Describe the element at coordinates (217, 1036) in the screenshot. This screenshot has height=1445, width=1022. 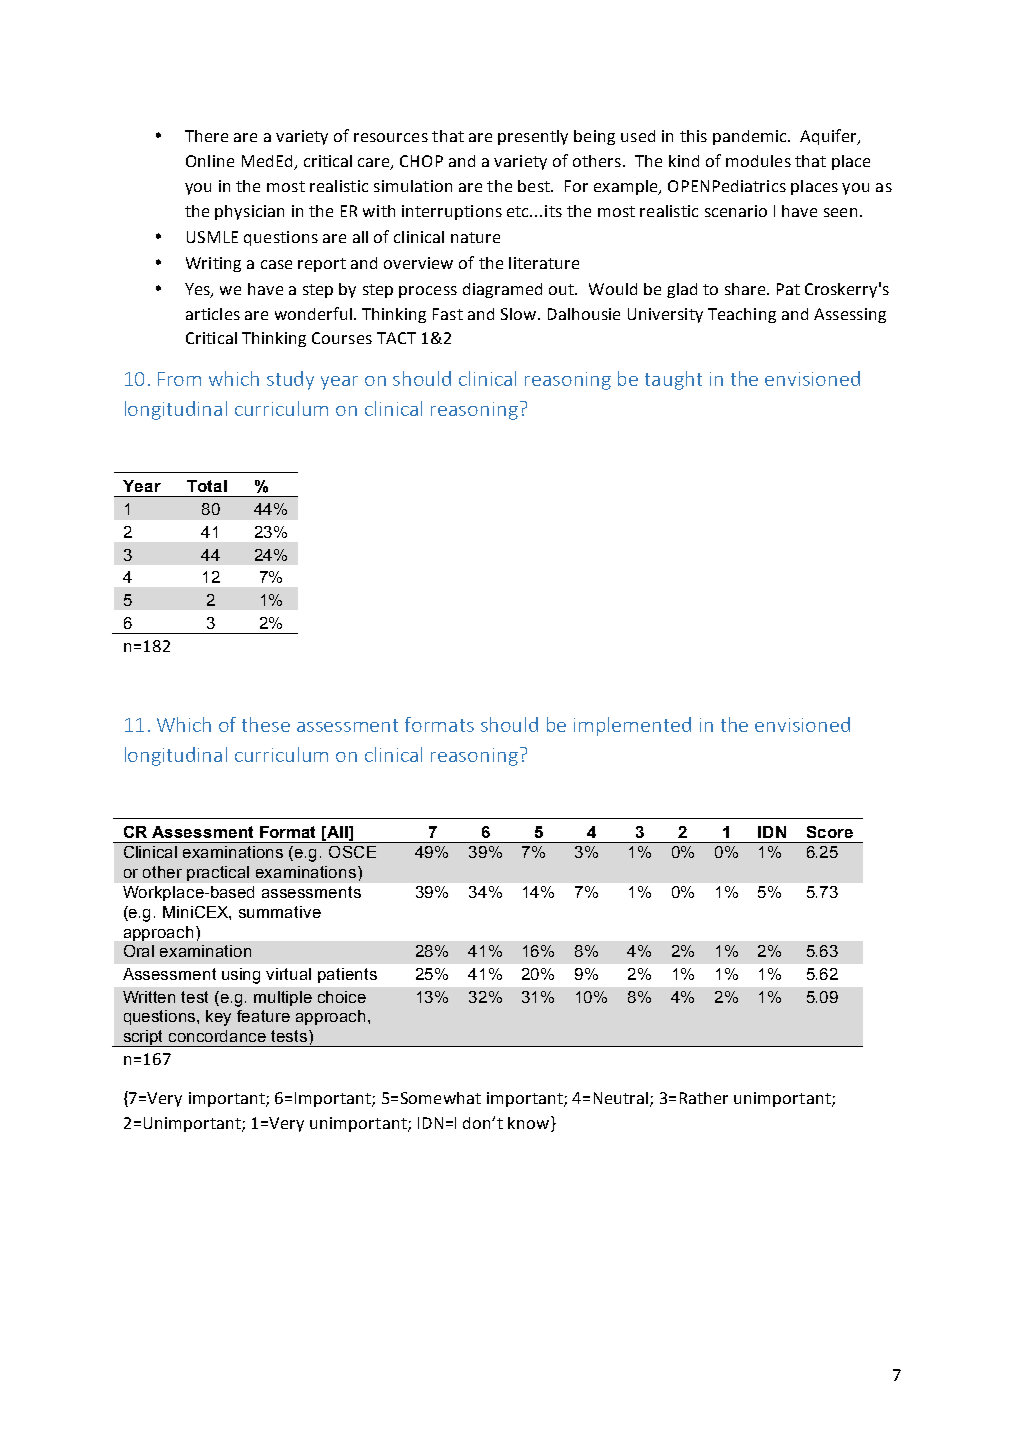
I see `concordance` at that location.
